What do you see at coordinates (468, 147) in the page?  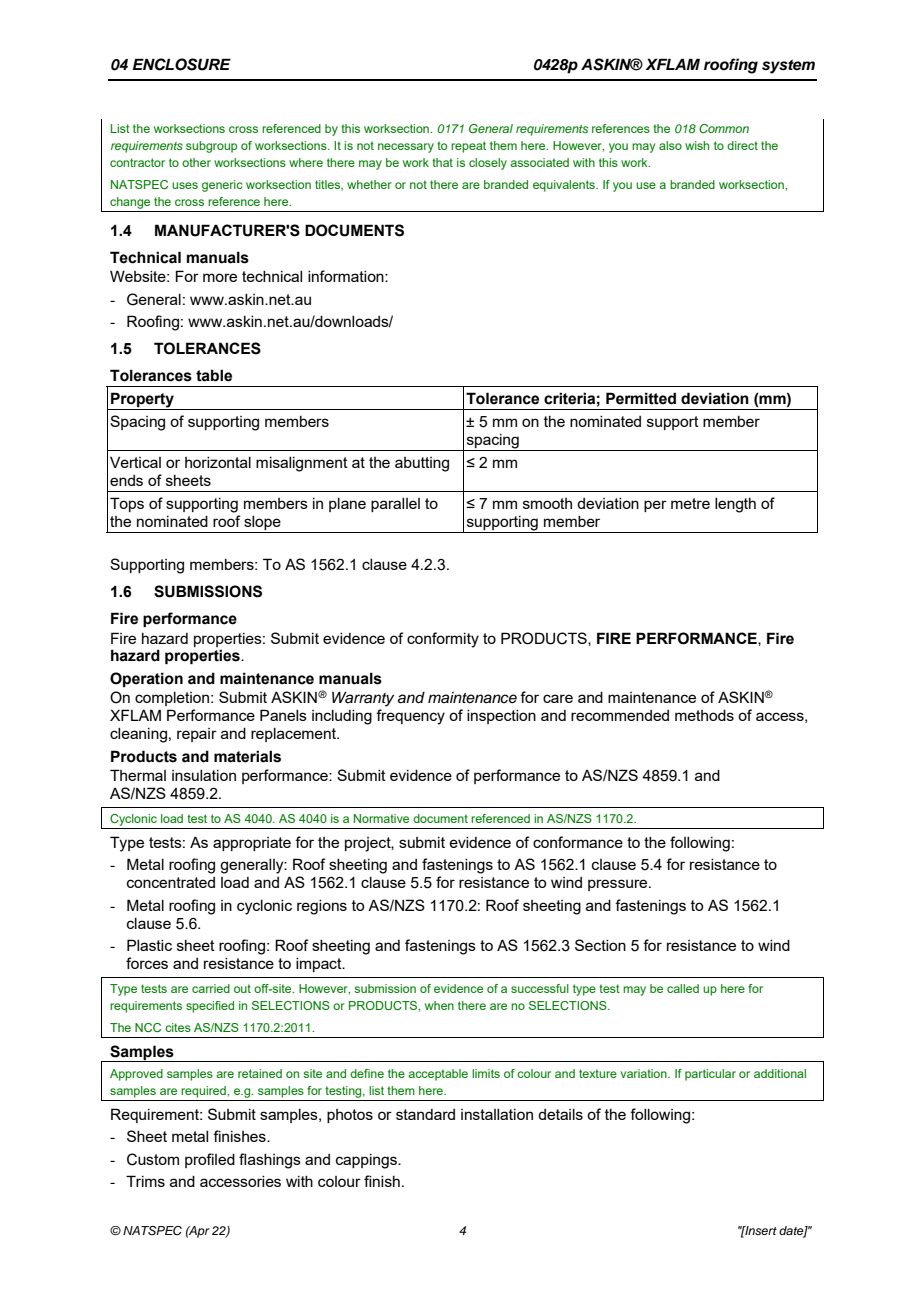 I see `repeat` at bounding box center [468, 147].
